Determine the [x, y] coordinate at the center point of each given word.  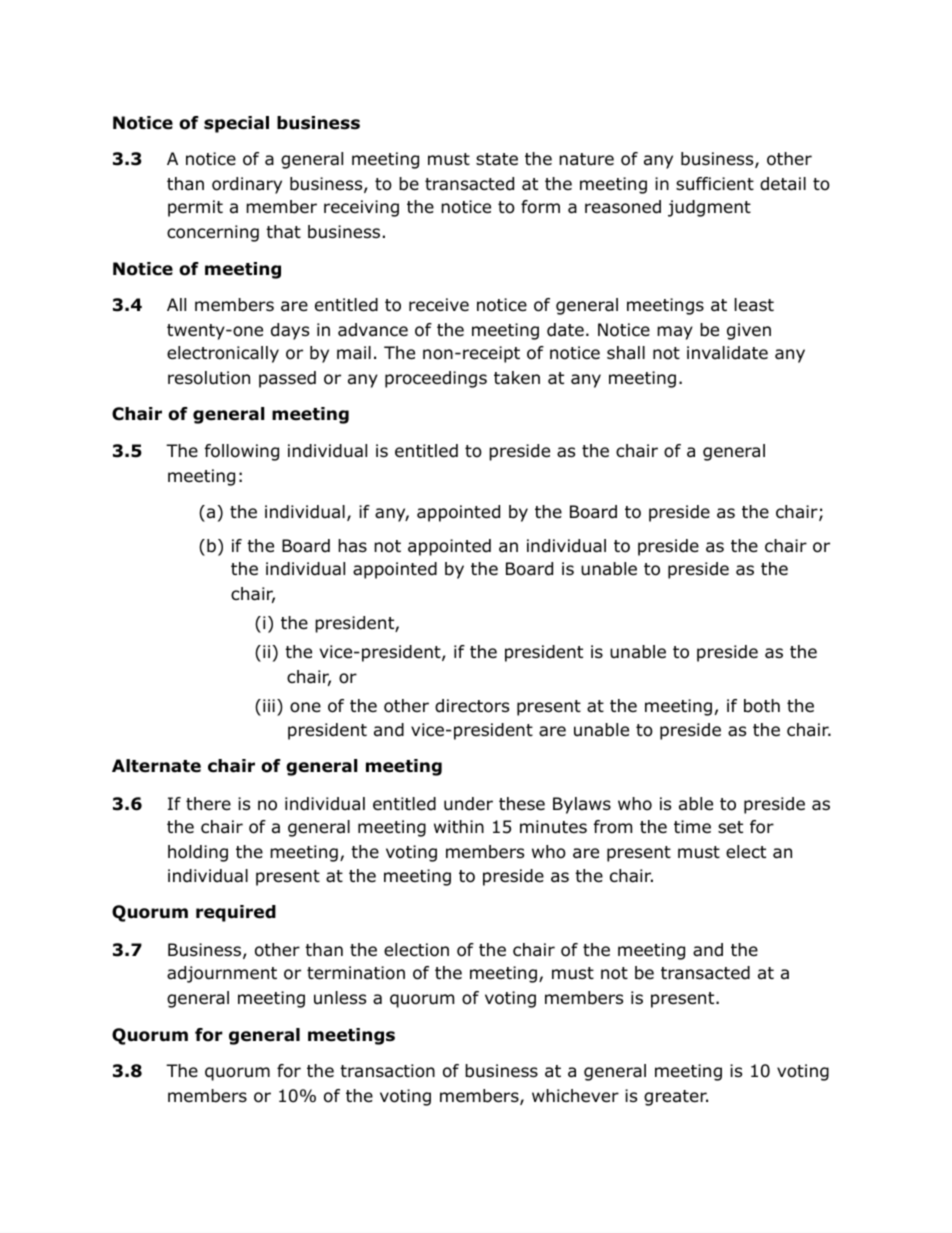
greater [676, 1098]
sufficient [715, 184]
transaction [387, 1071]
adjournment [222, 974]
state [497, 159]
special [236, 124]
